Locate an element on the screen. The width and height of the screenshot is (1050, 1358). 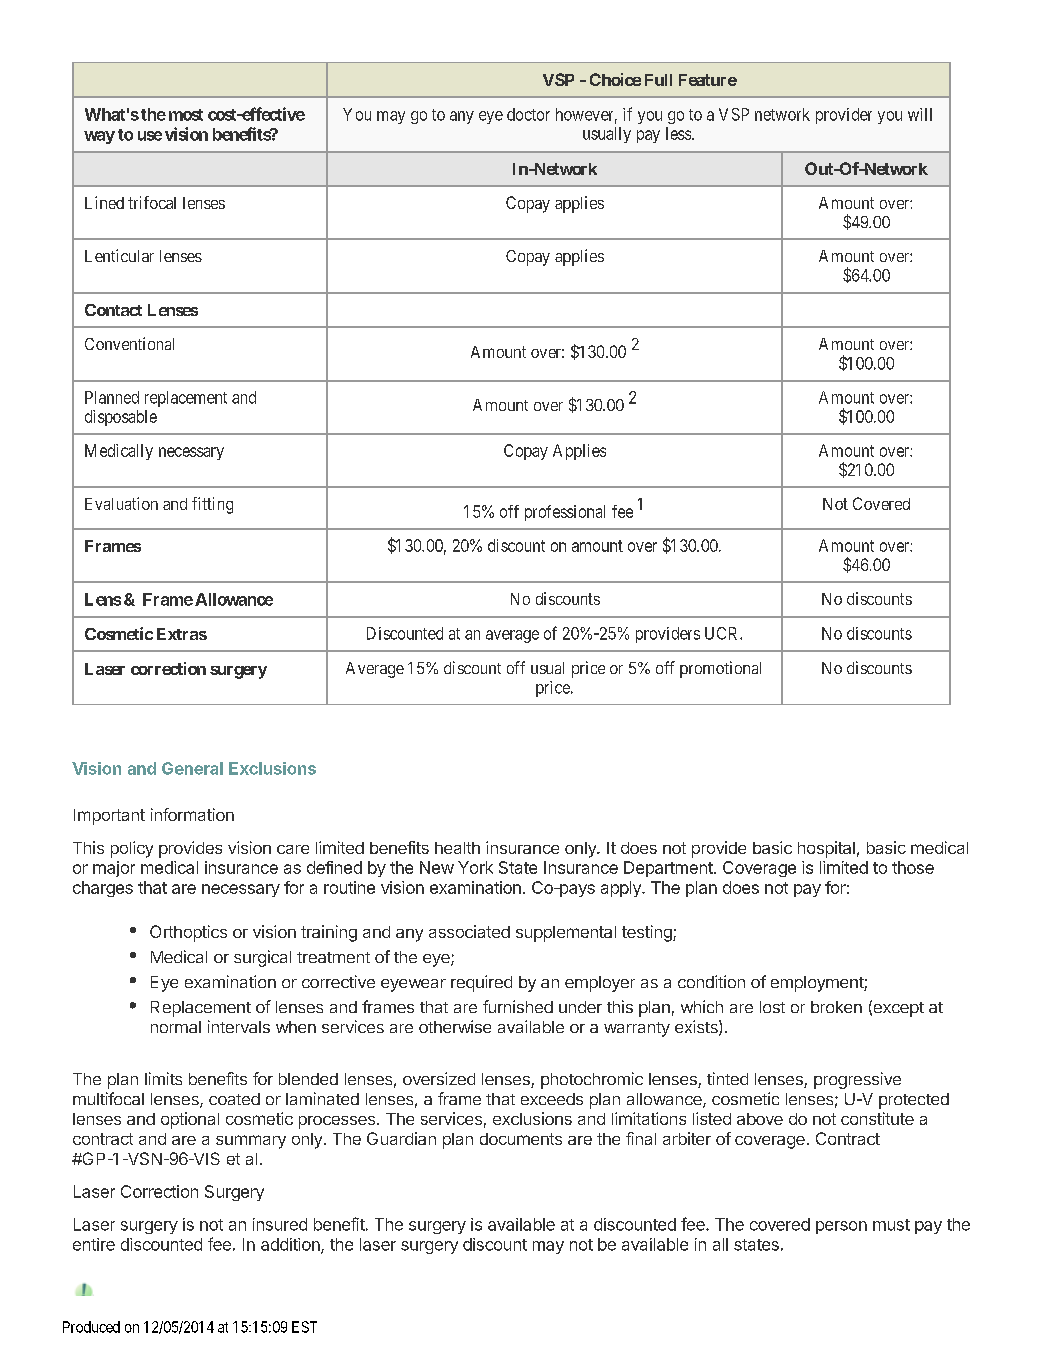
doctor is located at coordinates (528, 114).
